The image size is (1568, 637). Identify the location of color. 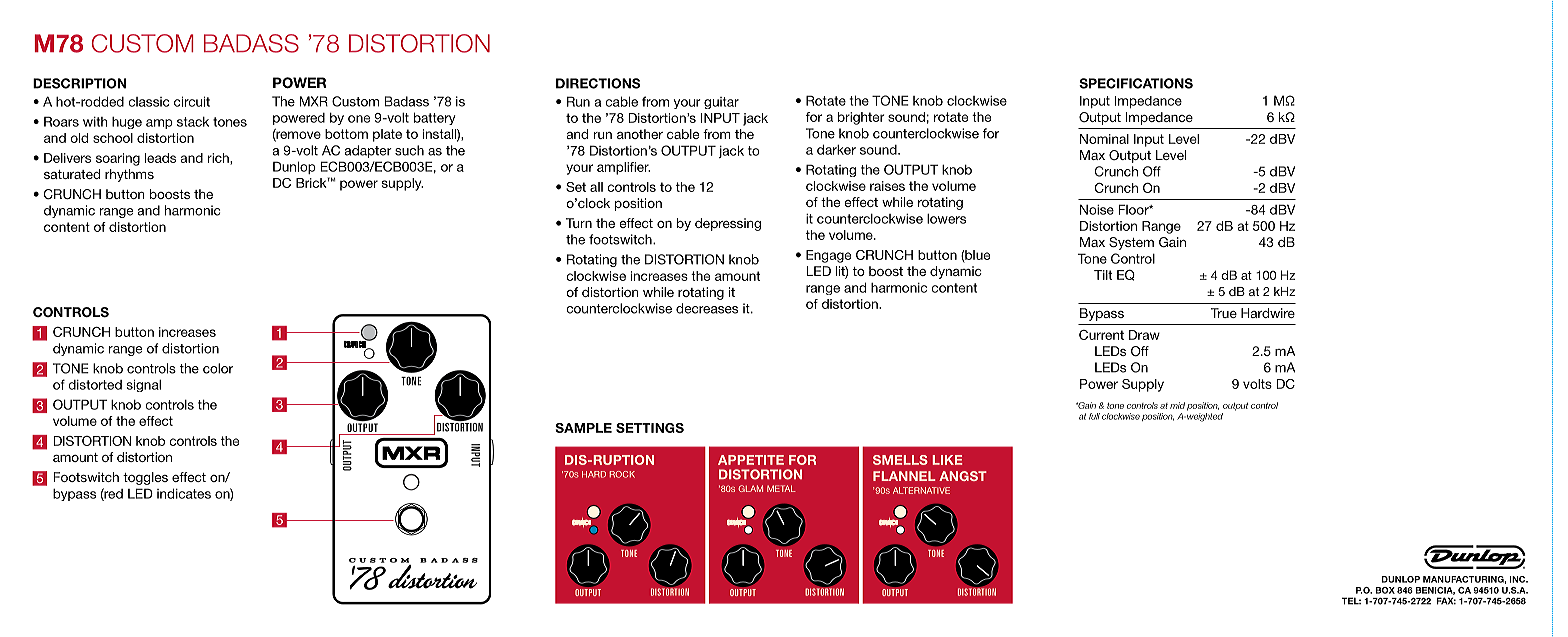
(218, 368).
